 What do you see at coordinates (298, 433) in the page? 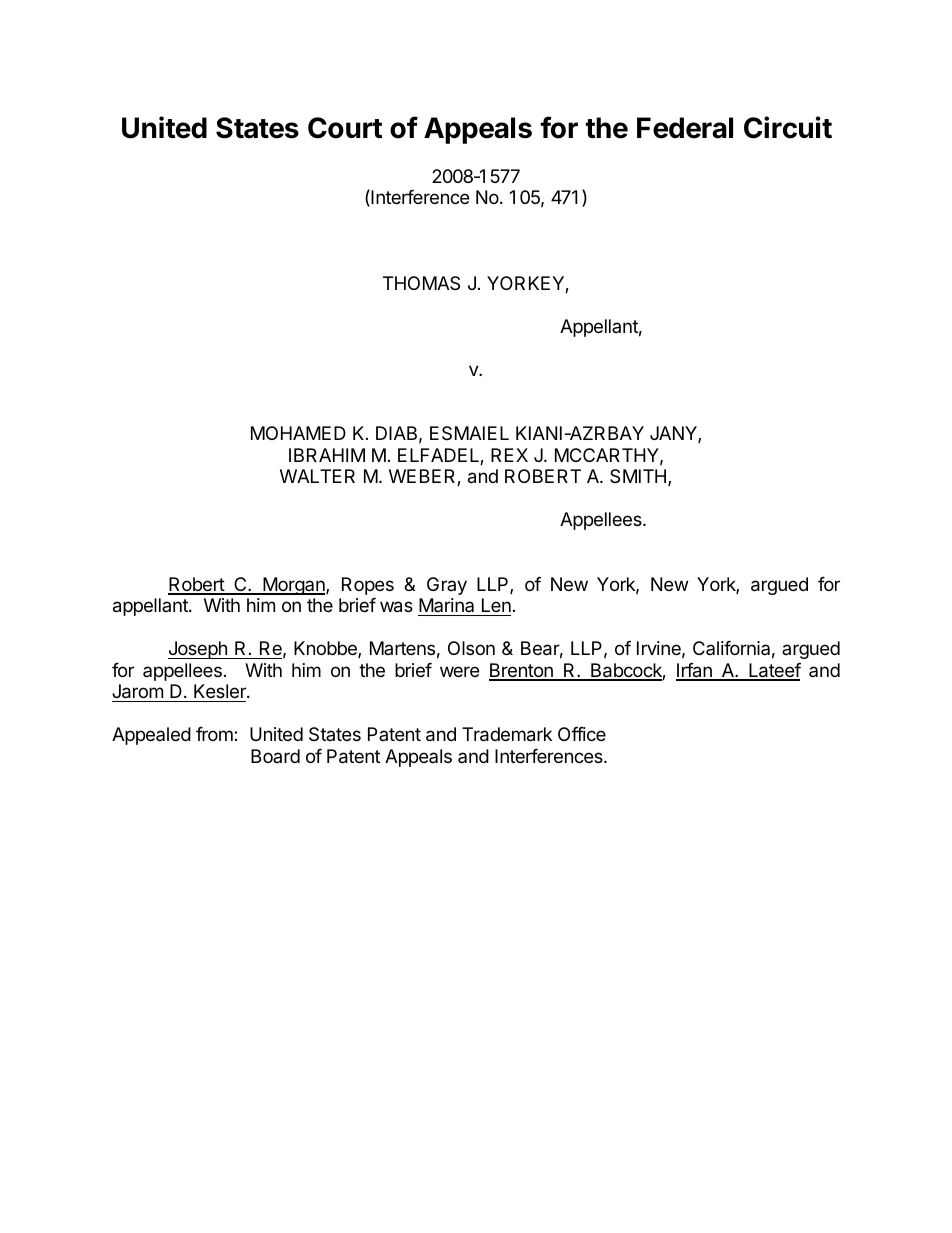
I see `MOHAMED` at bounding box center [298, 433].
